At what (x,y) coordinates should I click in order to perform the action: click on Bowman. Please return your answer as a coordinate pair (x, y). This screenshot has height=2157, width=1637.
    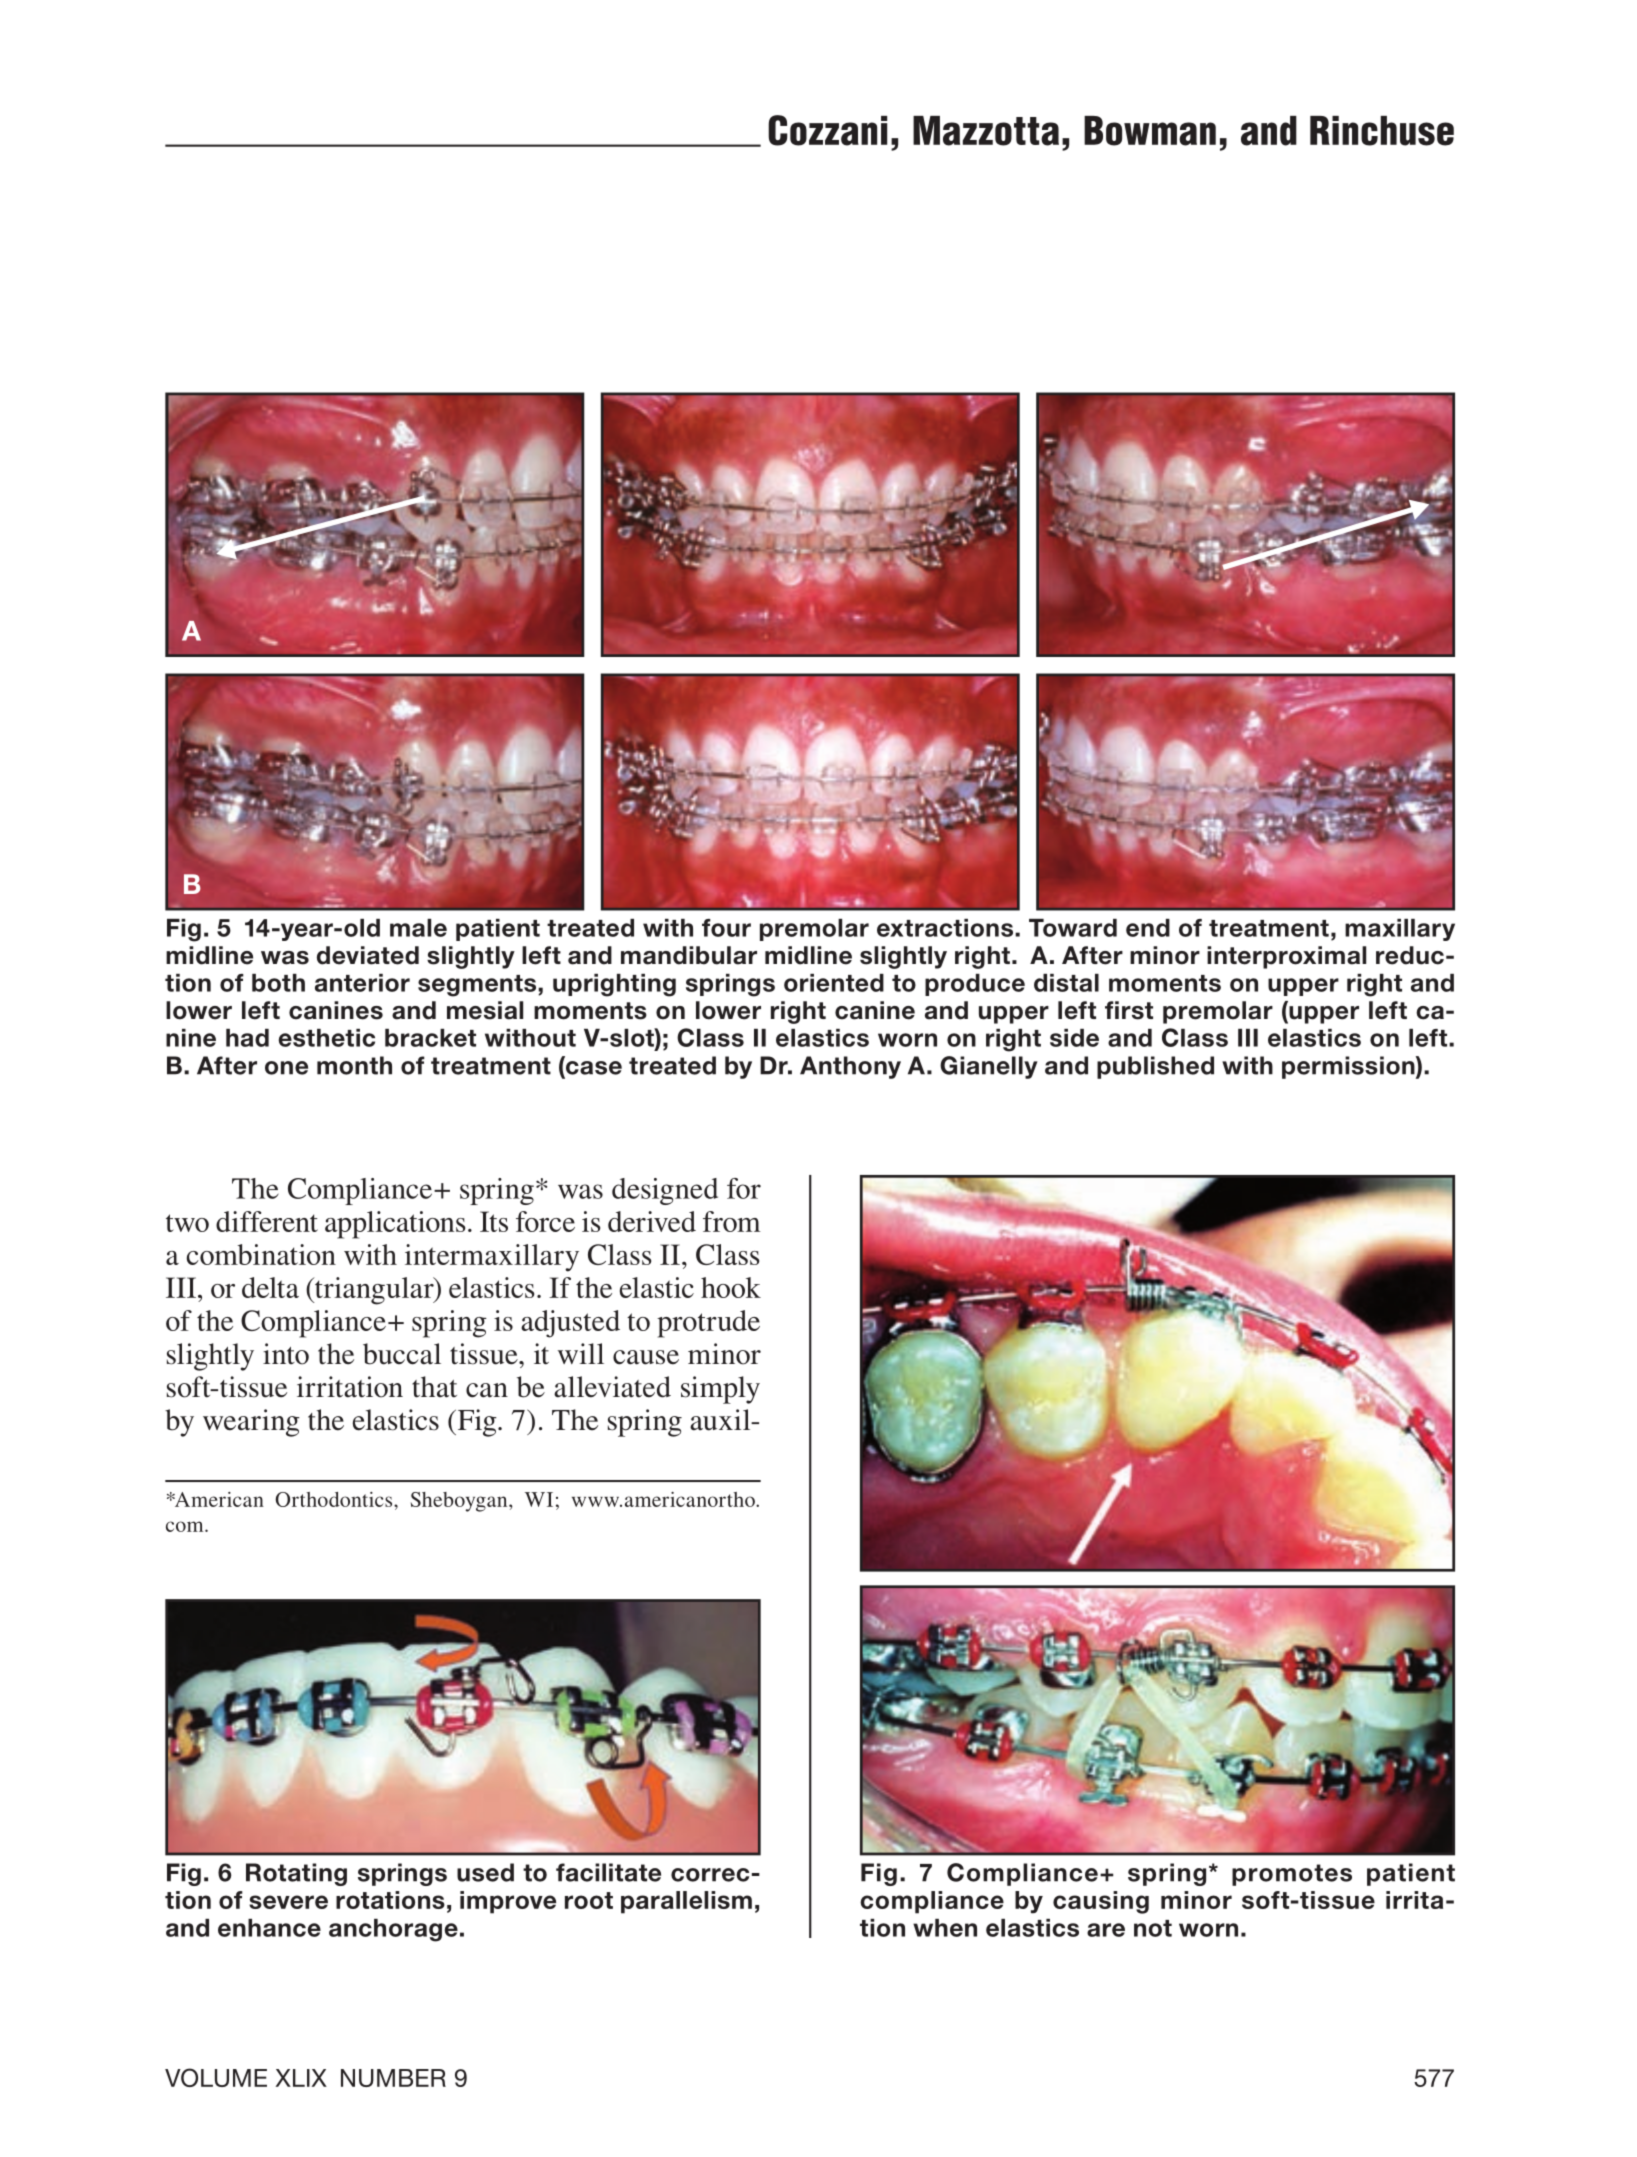
    Looking at the image, I should click on (1150, 131).
